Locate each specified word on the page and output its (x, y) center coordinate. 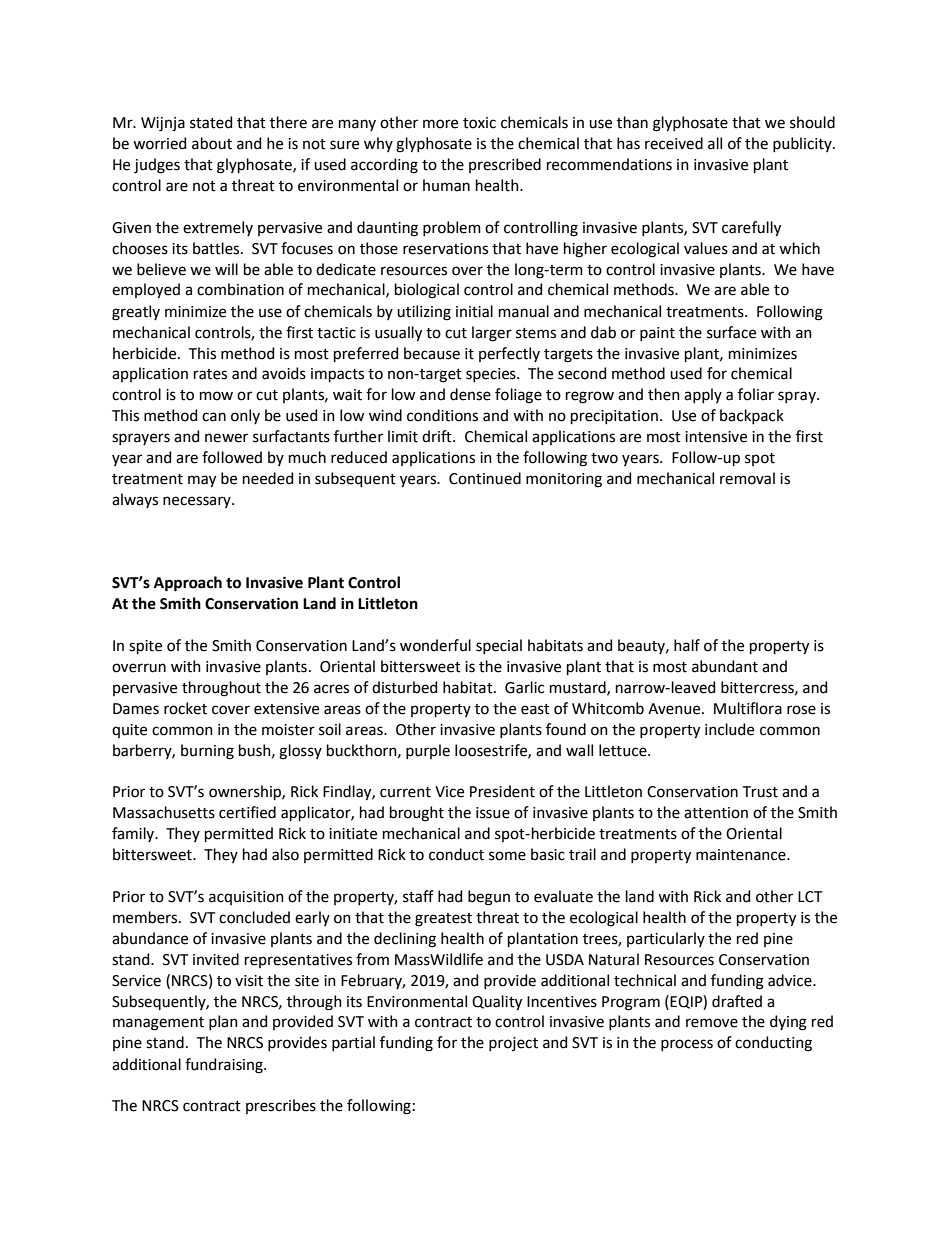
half (687, 645)
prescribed (505, 165)
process (687, 1045)
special (499, 646)
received (674, 143)
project (513, 1044)
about (212, 143)
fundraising (225, 1066)
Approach (188, 584)
